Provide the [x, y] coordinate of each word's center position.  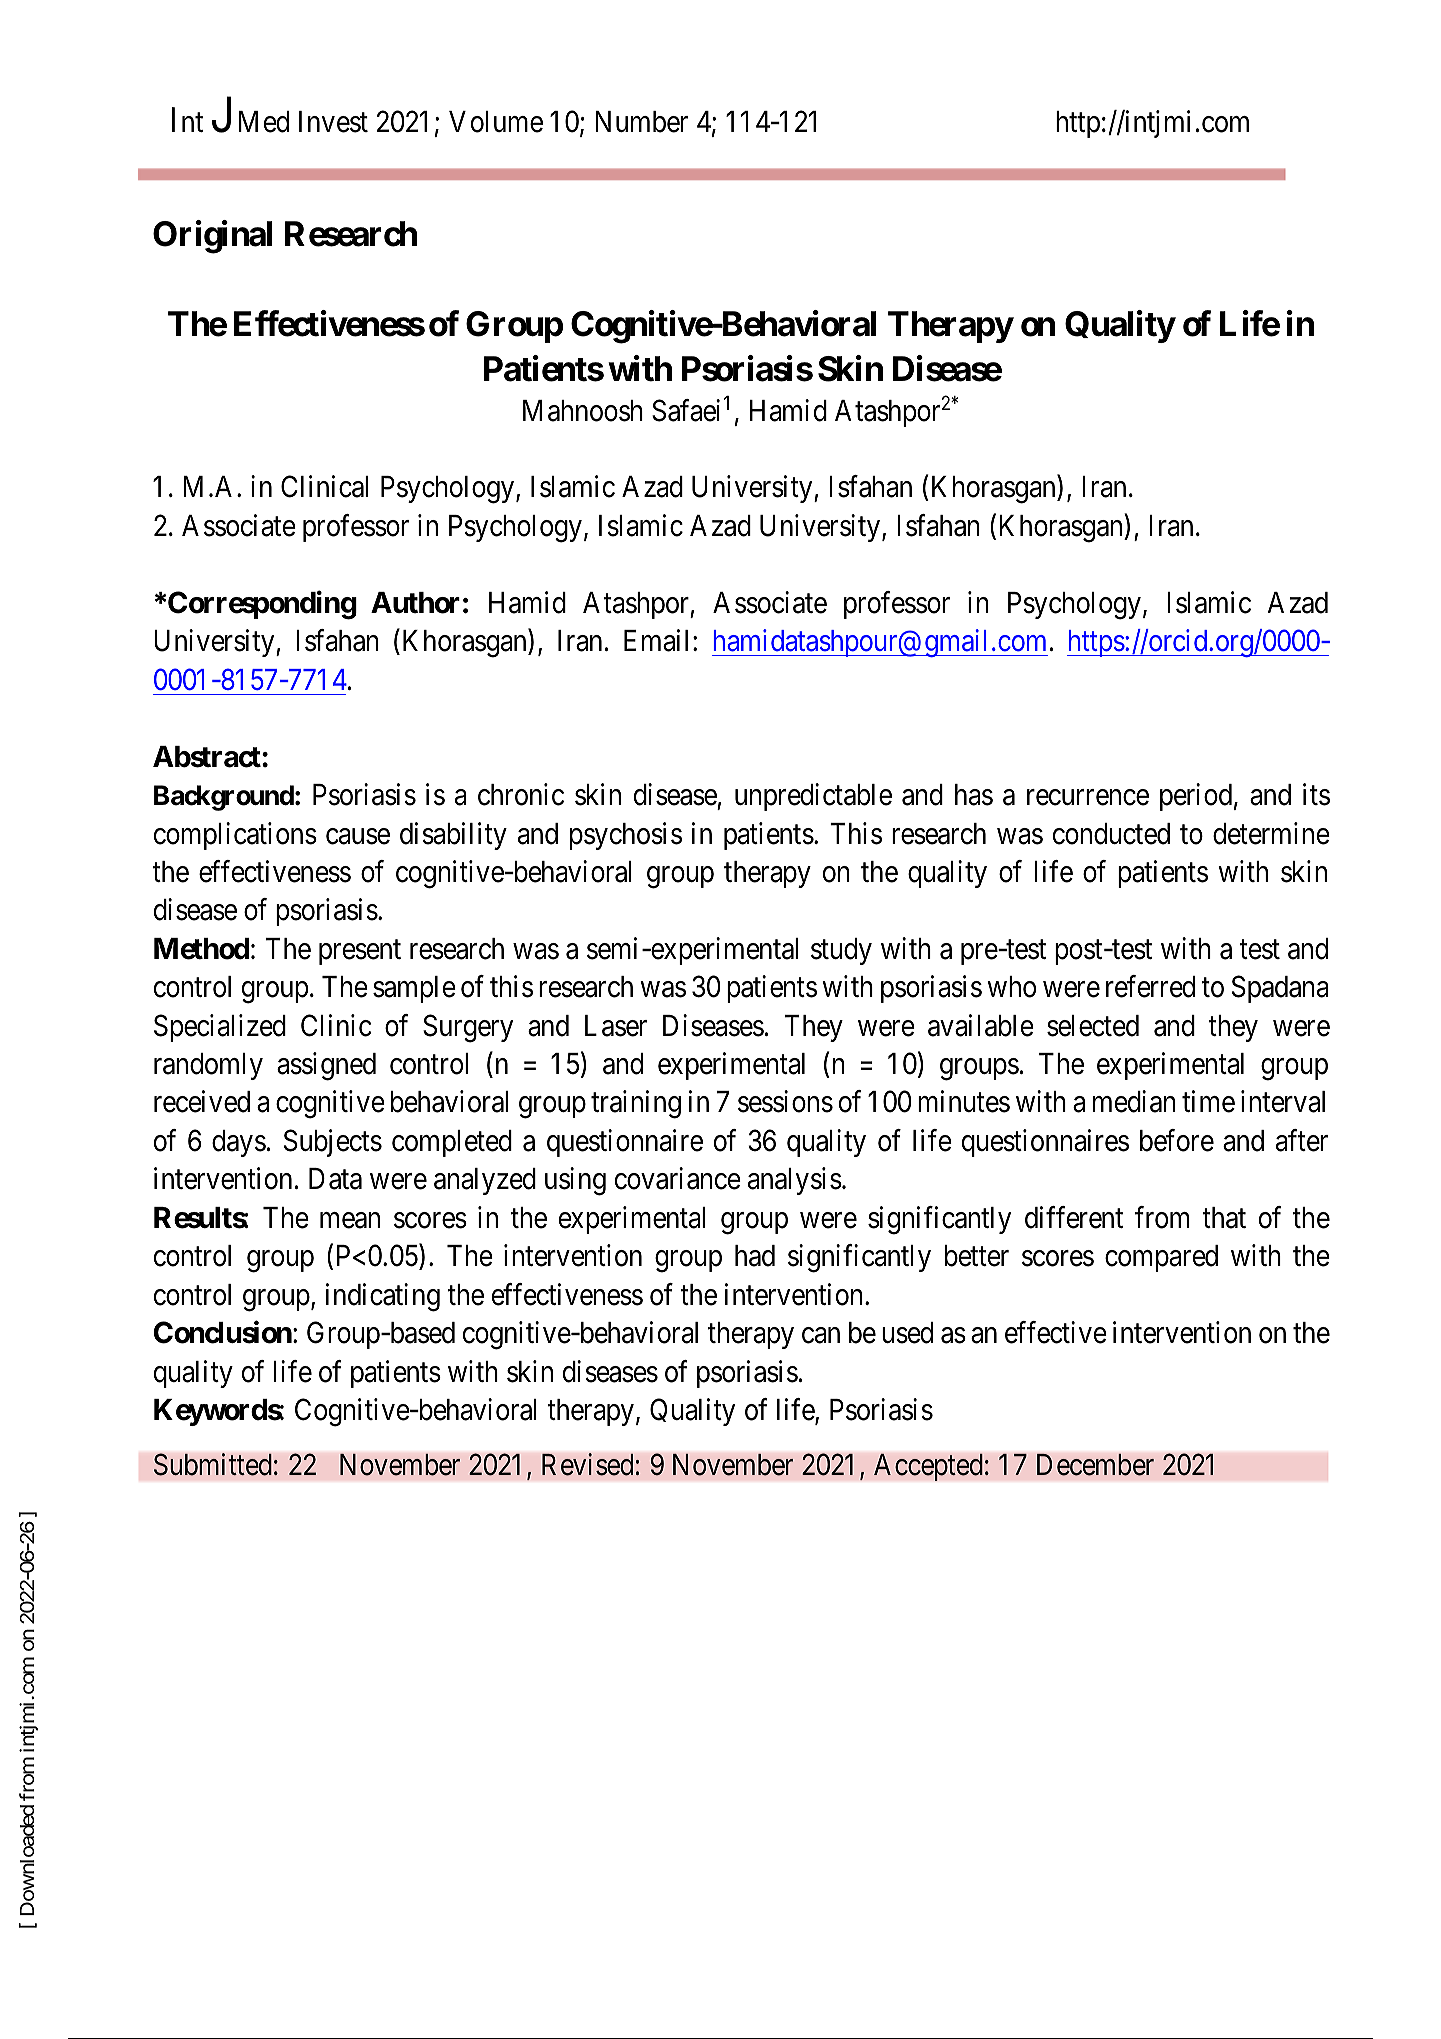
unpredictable [813, 797]
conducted [1111, 834]
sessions [785, 1102]
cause [358, 836]
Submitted [213, 1465]
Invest [333, 122]
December [1095, 1465]
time [1208, 1102]
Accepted [928, 1467]
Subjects [333, 1143]
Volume [496, 122]
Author [415, 603]
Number [641, 122]
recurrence [1088, 798]
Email [656, 640]
